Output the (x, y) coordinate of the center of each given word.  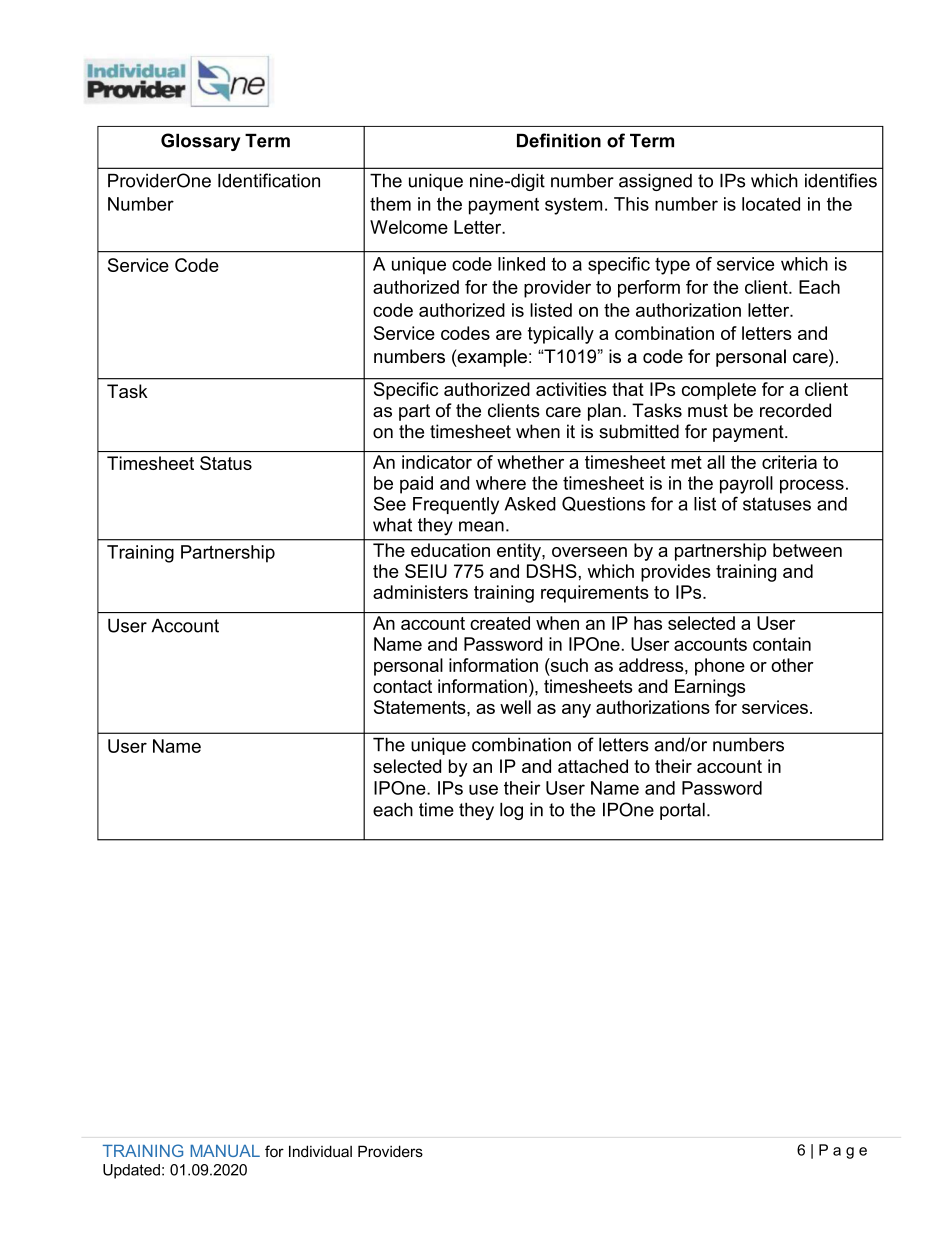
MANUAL (225, 1151)
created (500, 623)
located (771, 204)
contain (782, 644)
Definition (559, 140)
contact (402, 686)
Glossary (200, 142)
